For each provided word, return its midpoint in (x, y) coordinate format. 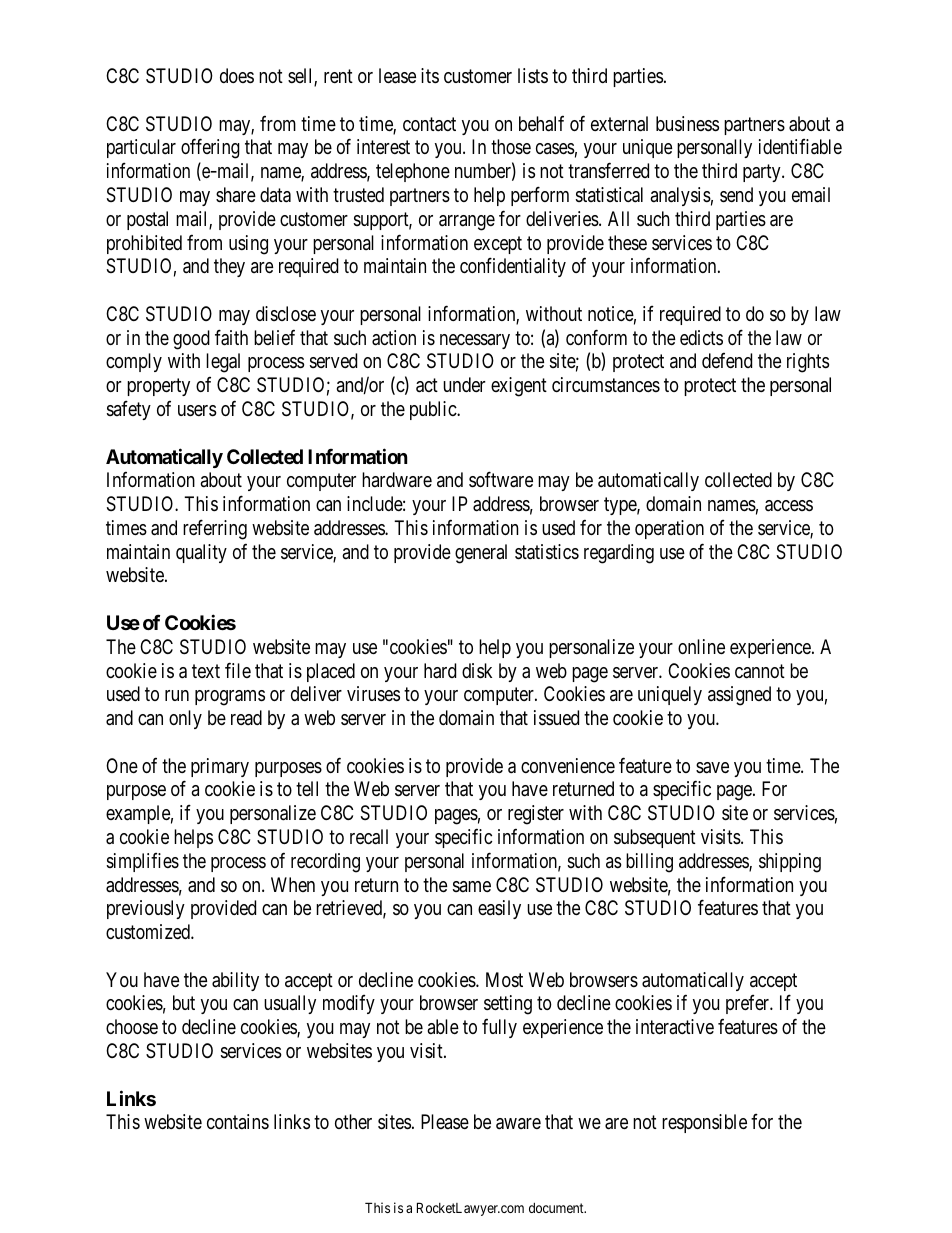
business (687, 124)
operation (669, 529)
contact (429, 124)
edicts (701, 338)
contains (238, 1121)
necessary (475, 341)
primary (220, 767)
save (712, 768)
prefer (749, 1004)
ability (235, 981)
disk (477, 671)
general (481, 554)
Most (504, 979)
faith (231, 337)
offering (210, 149)
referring (215, 529)
